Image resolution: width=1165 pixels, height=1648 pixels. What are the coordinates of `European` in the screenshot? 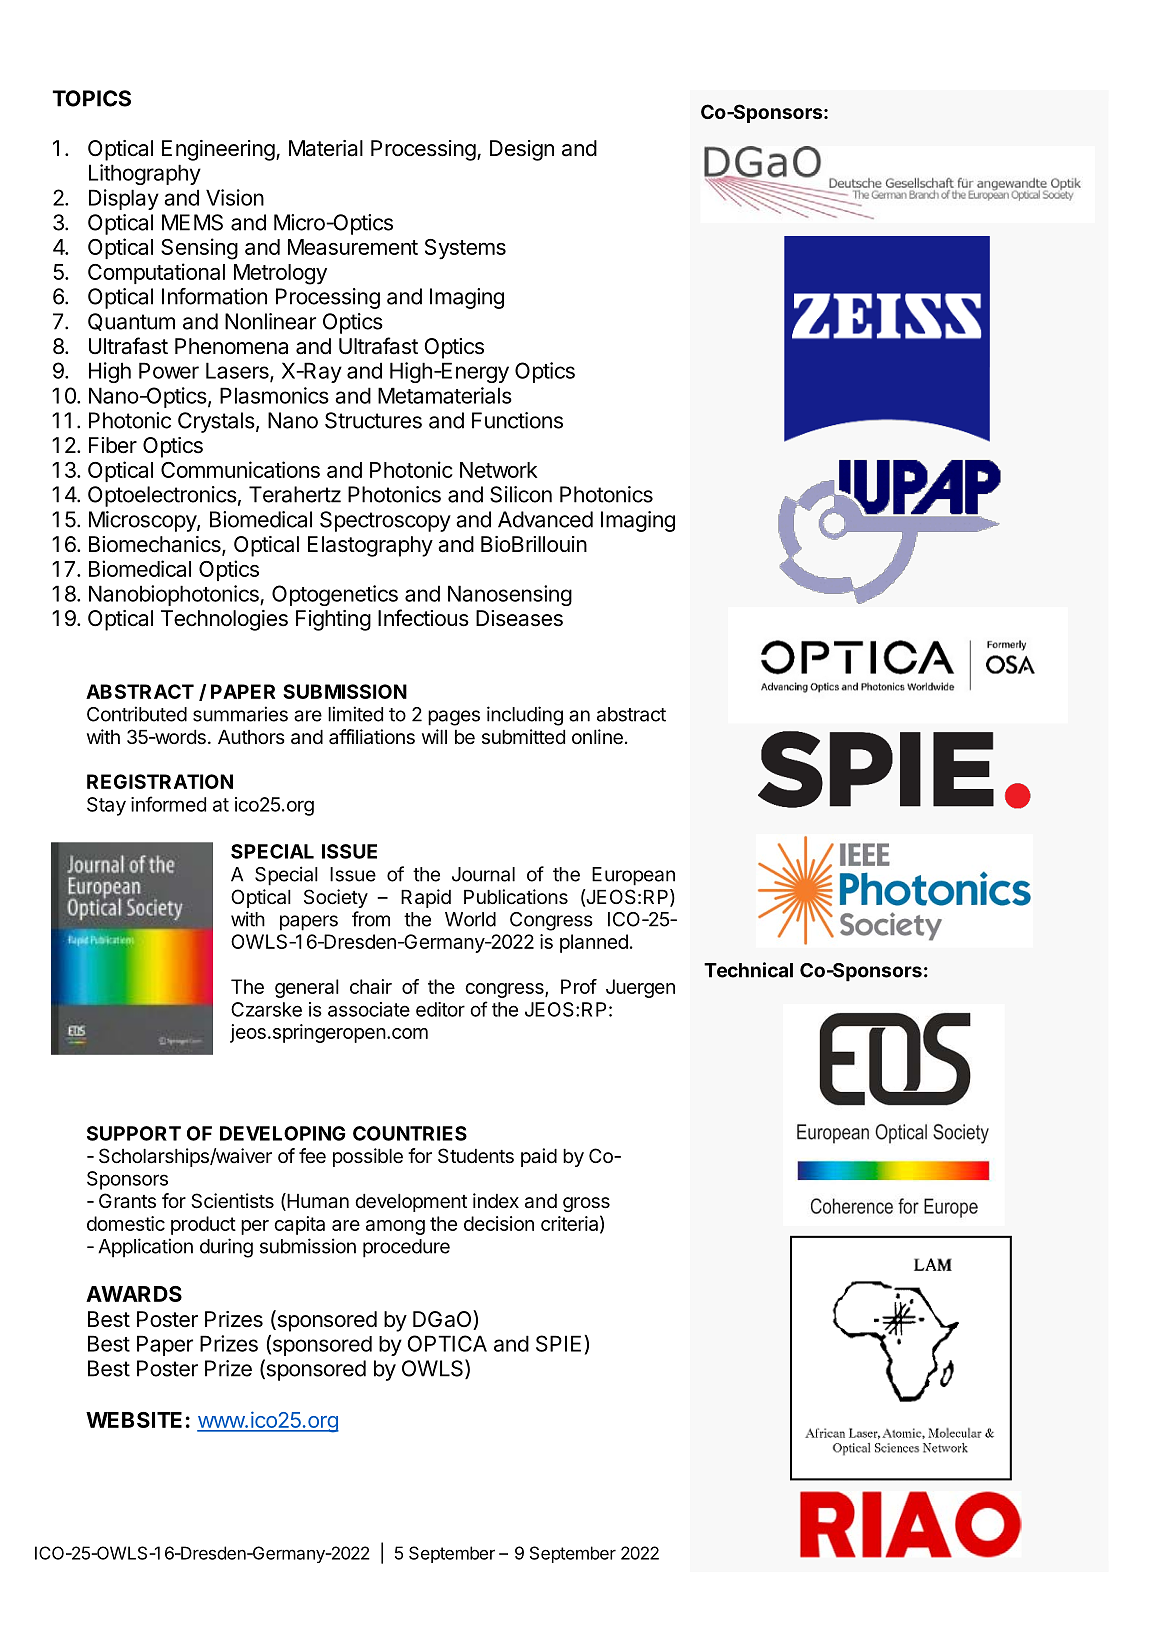 It's located at (633, 876).
